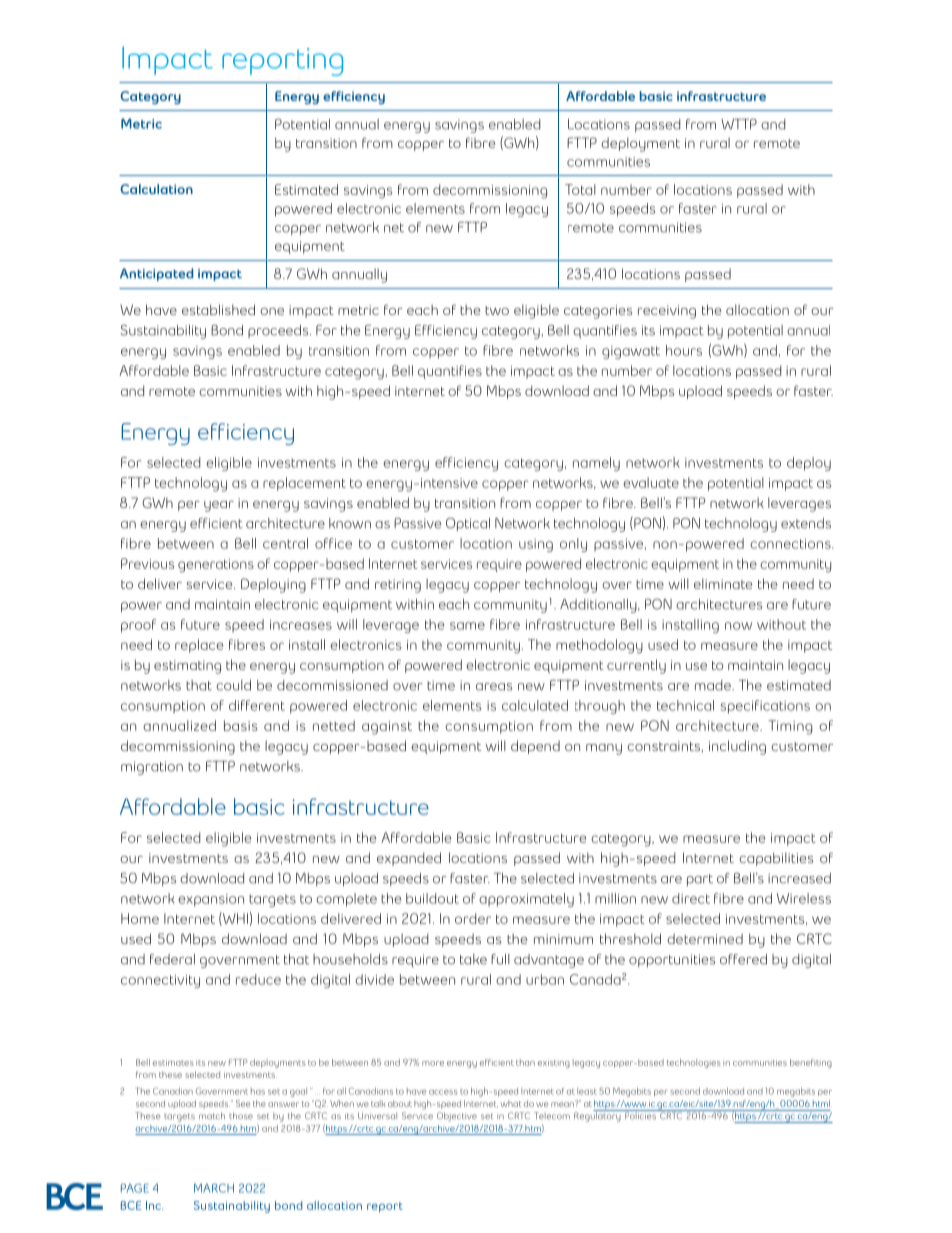  I want to click on MARCH, so click(214, 1188).
